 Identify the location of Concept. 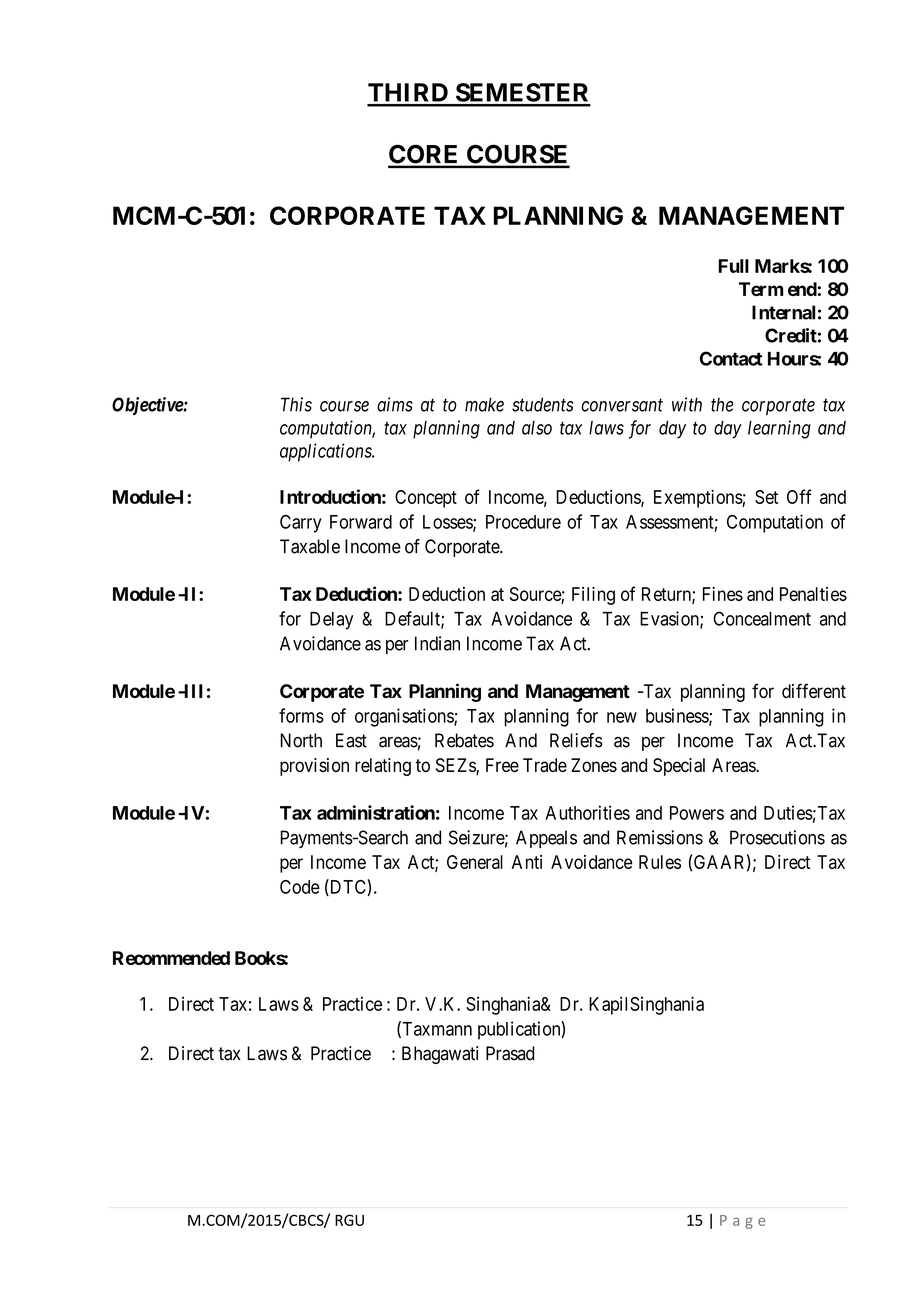
(426, 499).
